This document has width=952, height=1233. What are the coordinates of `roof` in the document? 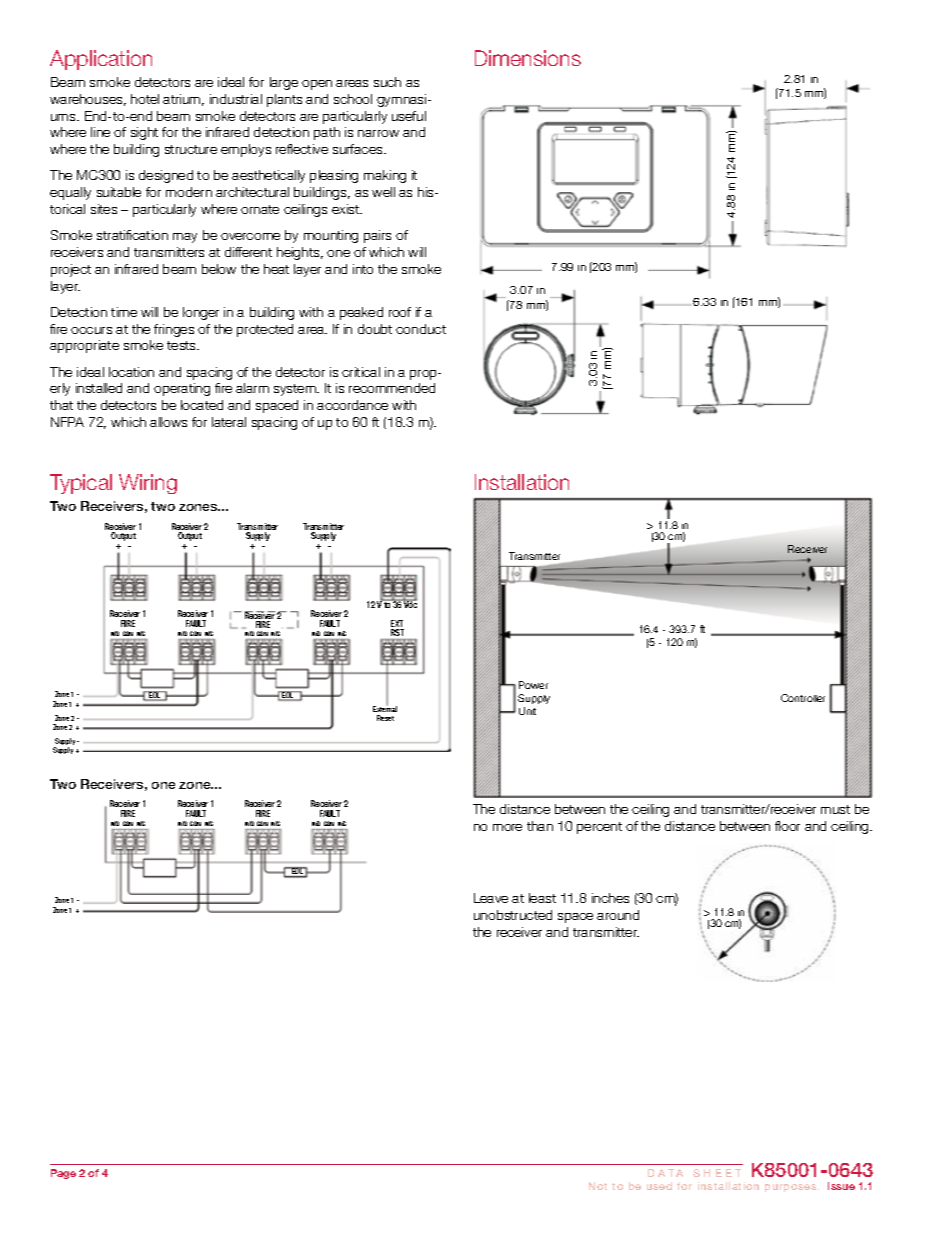 It's located at (400, 312).
